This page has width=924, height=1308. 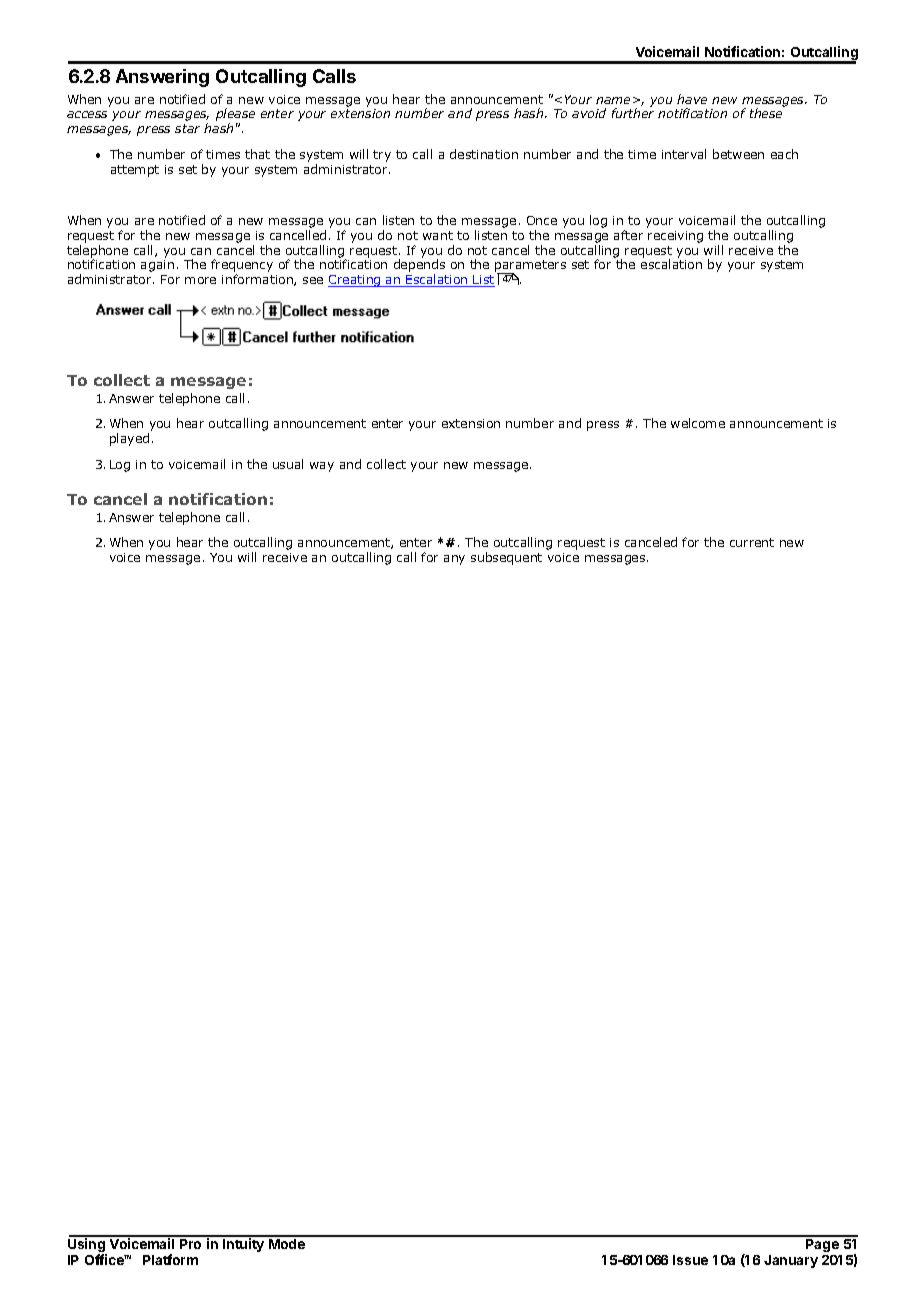 I want to click on star, so click(x=187, y=128).
